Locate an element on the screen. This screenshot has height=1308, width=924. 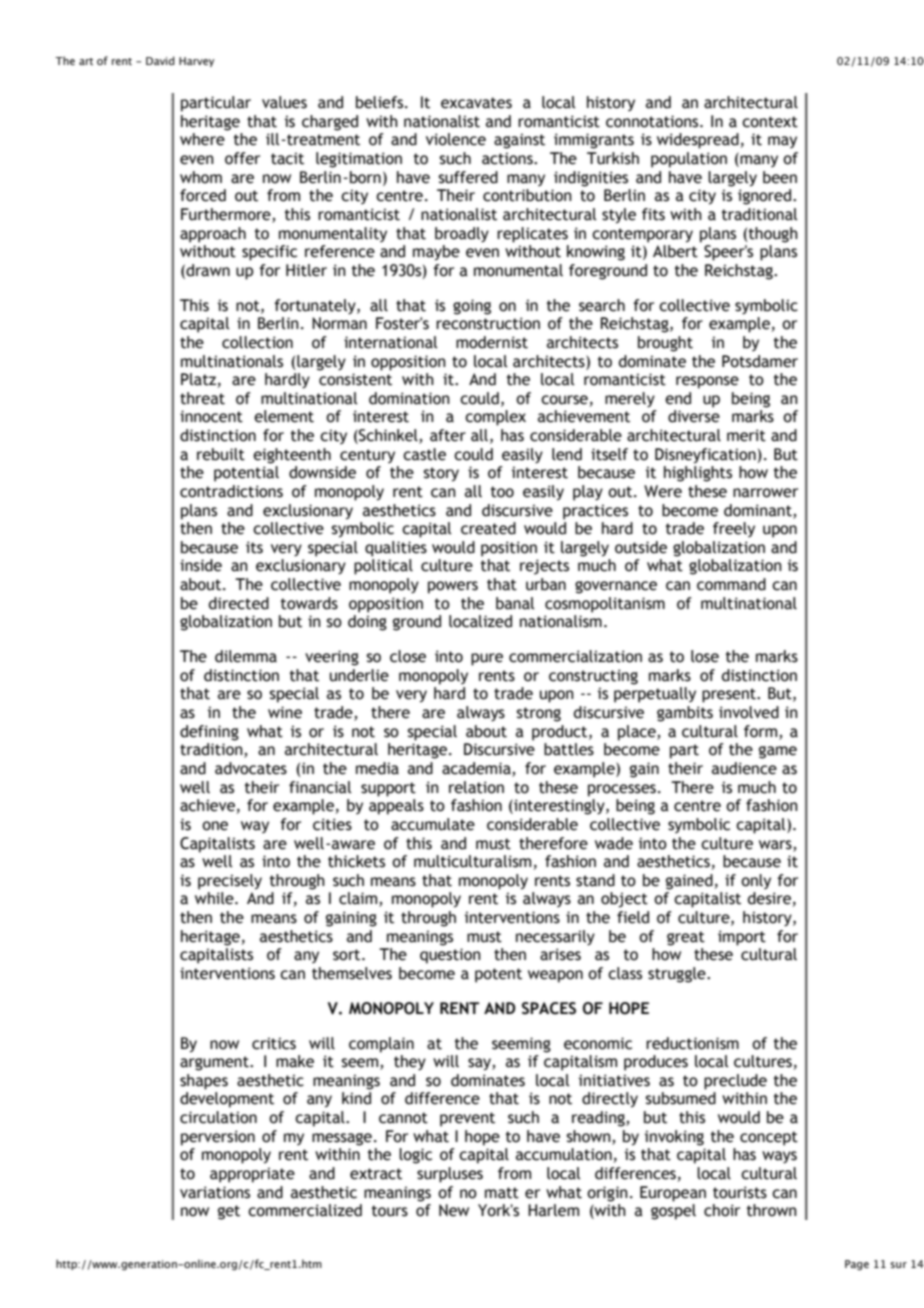
context is located at coordinates (770, 122).
